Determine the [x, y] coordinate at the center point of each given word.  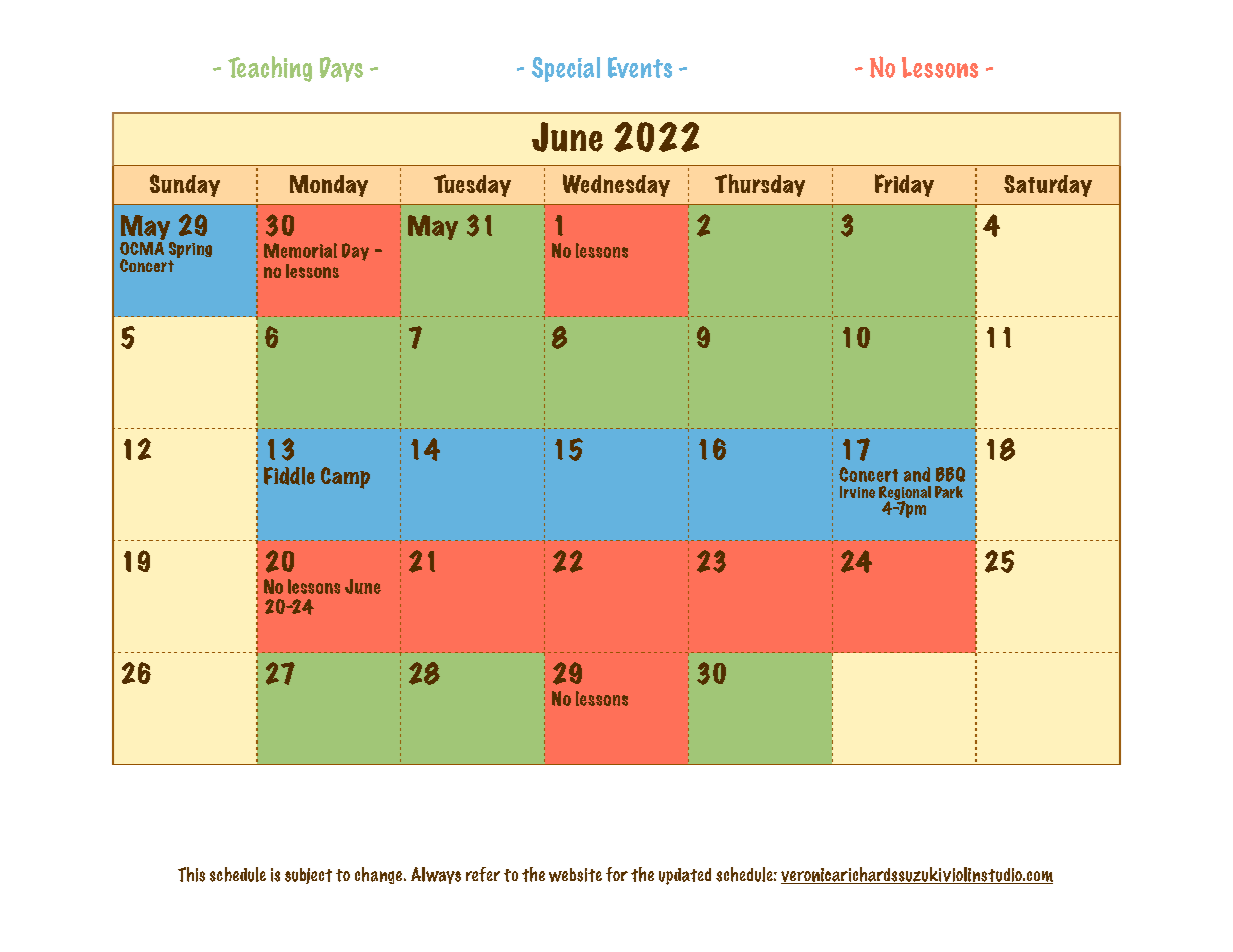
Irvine [857, 492]
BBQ [950, 474]
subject [308, 876]
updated [685, 876]
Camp [345, 478]
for [617, 874]
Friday [904, 185]
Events [640, 67]
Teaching [270, 69]
